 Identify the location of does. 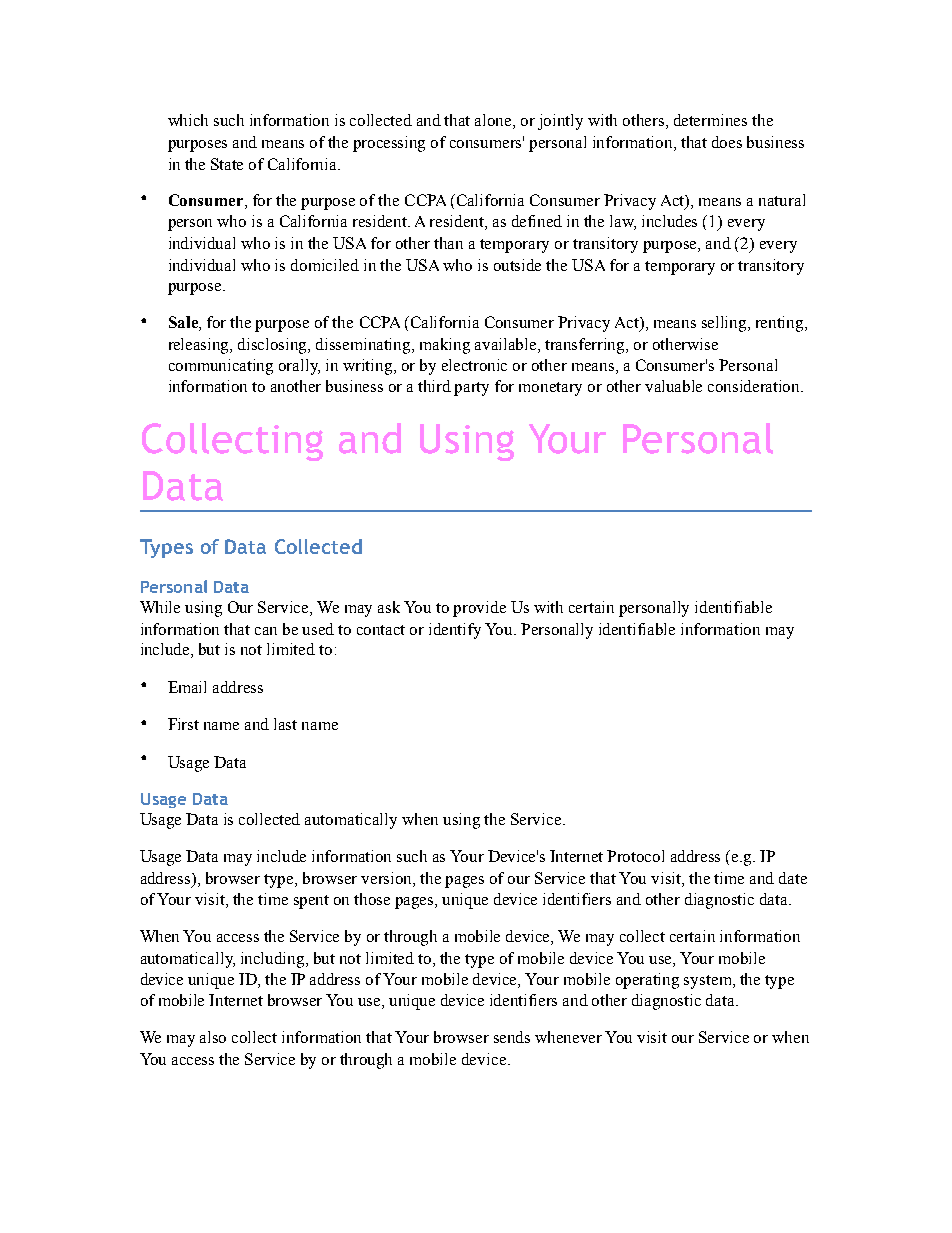
(727, 142).
